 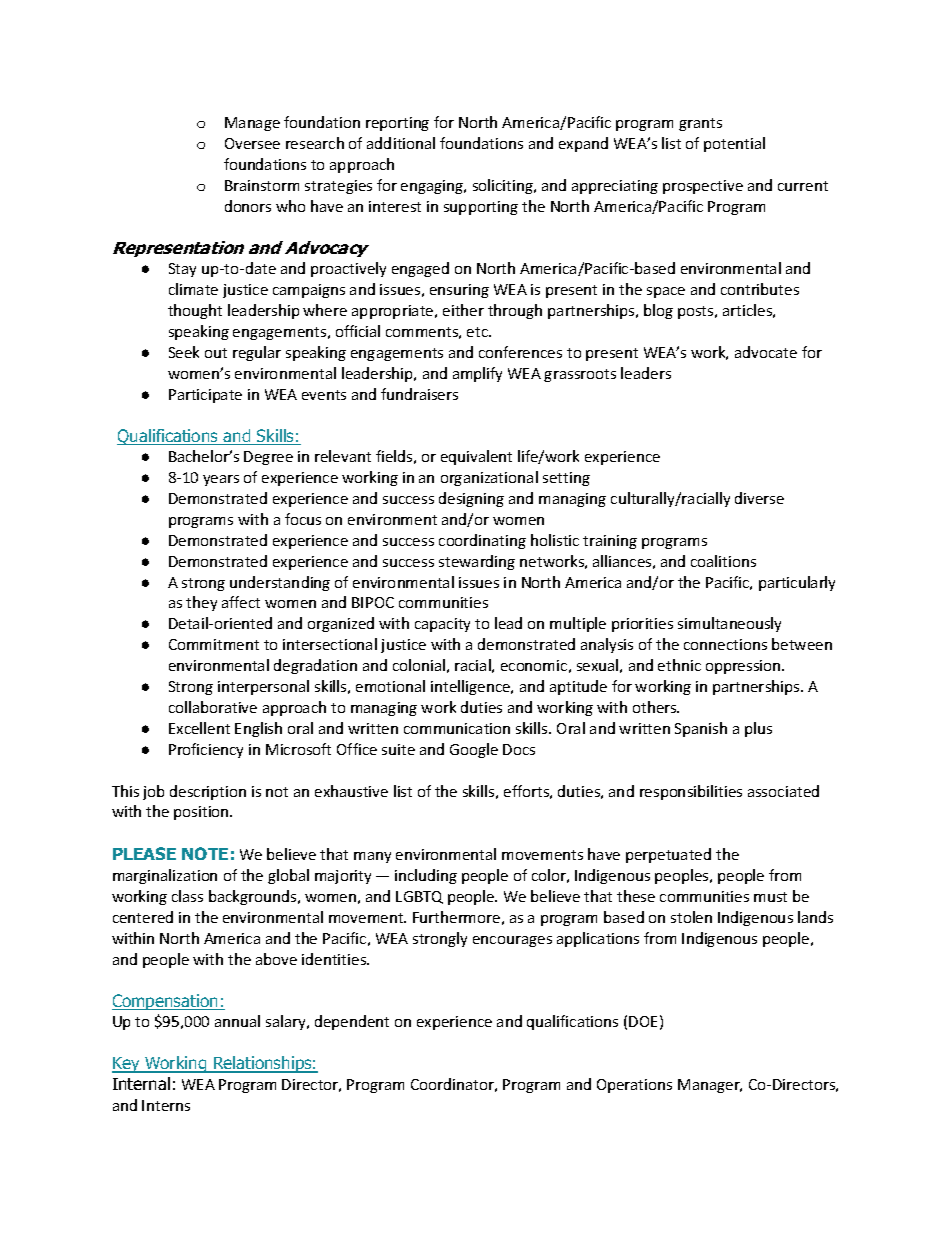 What do you see at coordinates (166, 1105) in the screenshot?
I see `Interns` at bounding box center [166, 1105].
